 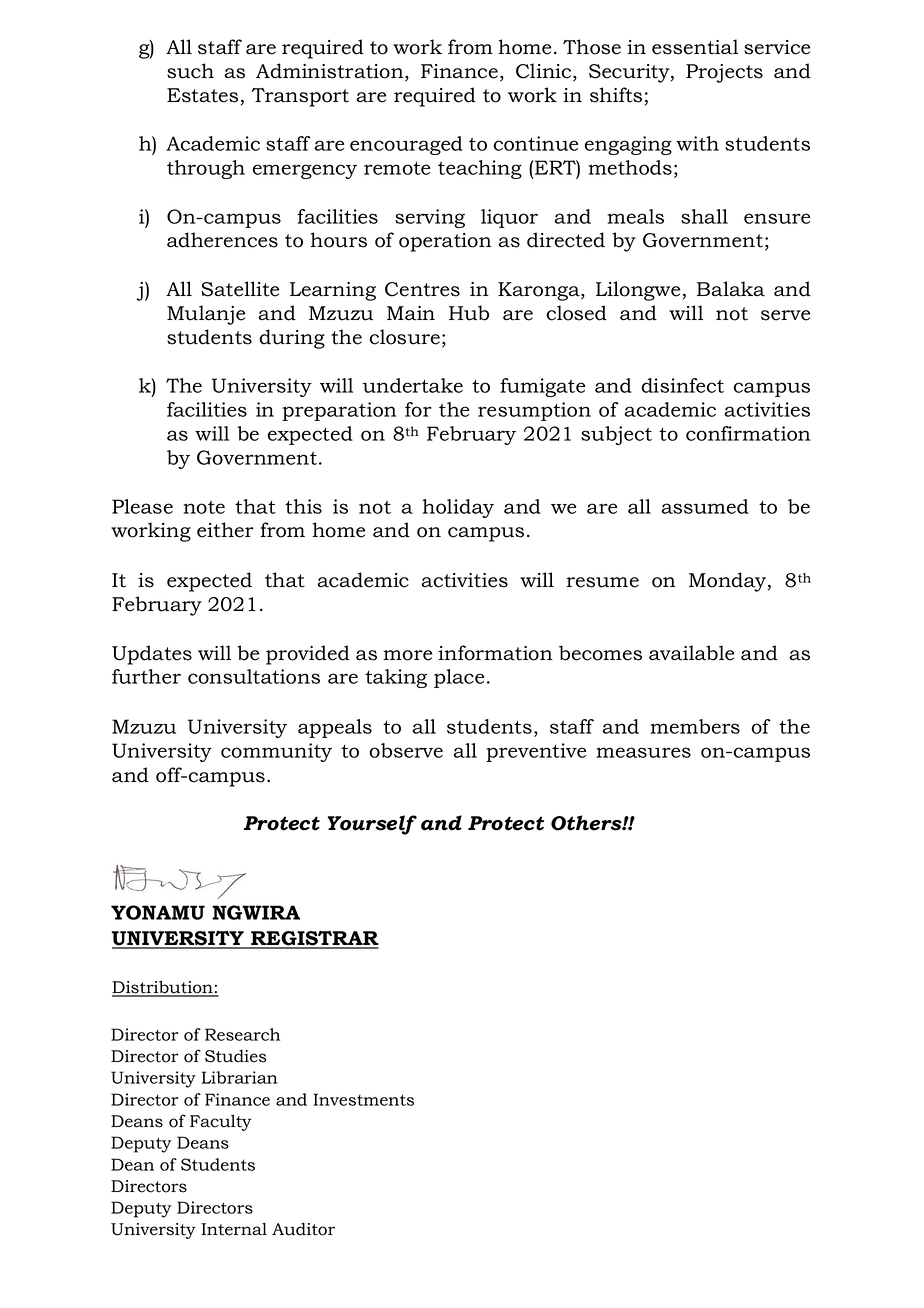 I want to click on Investments, so click(x=363, y=1099).
